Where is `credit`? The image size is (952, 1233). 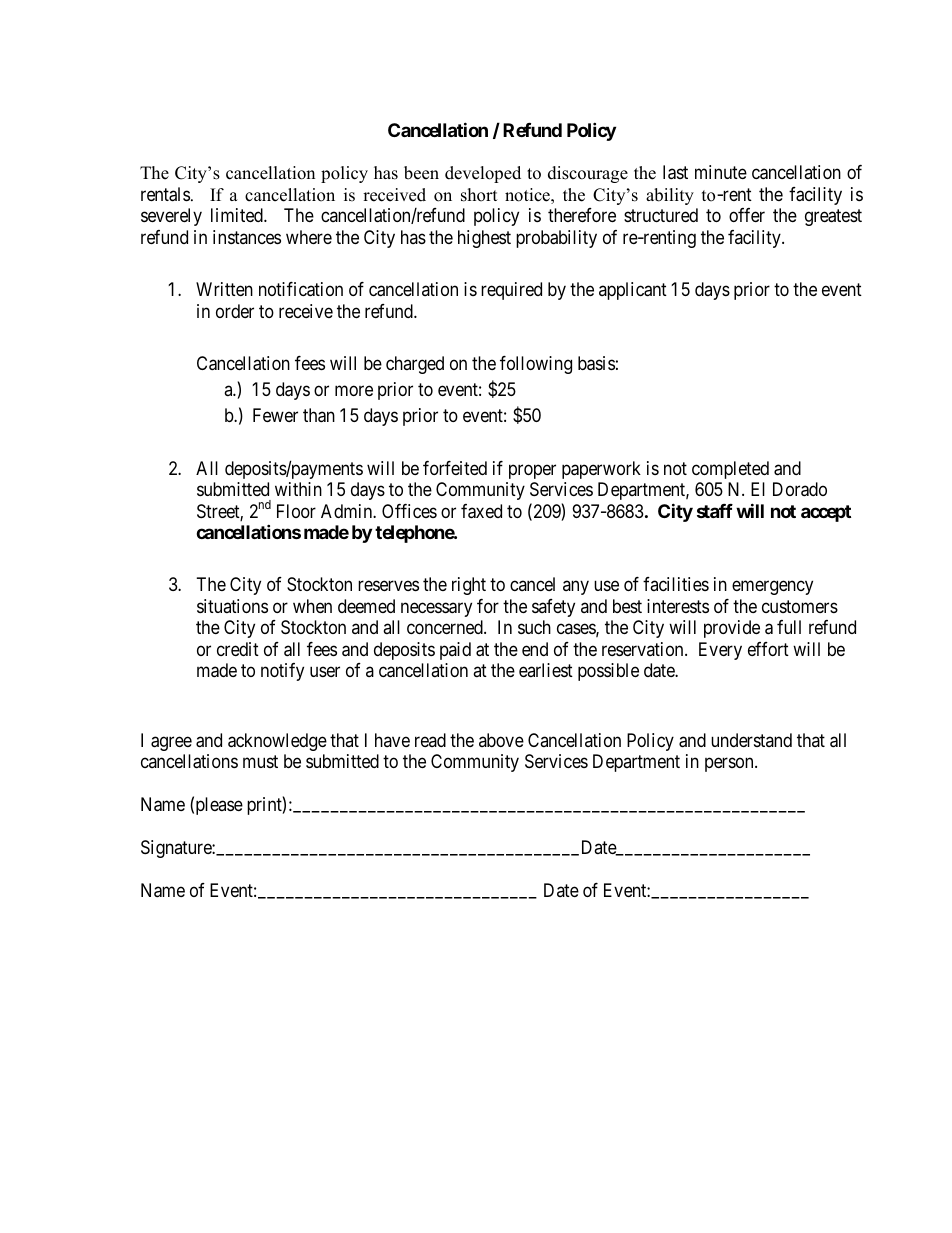
credit is located at coordinates (238, 649).
